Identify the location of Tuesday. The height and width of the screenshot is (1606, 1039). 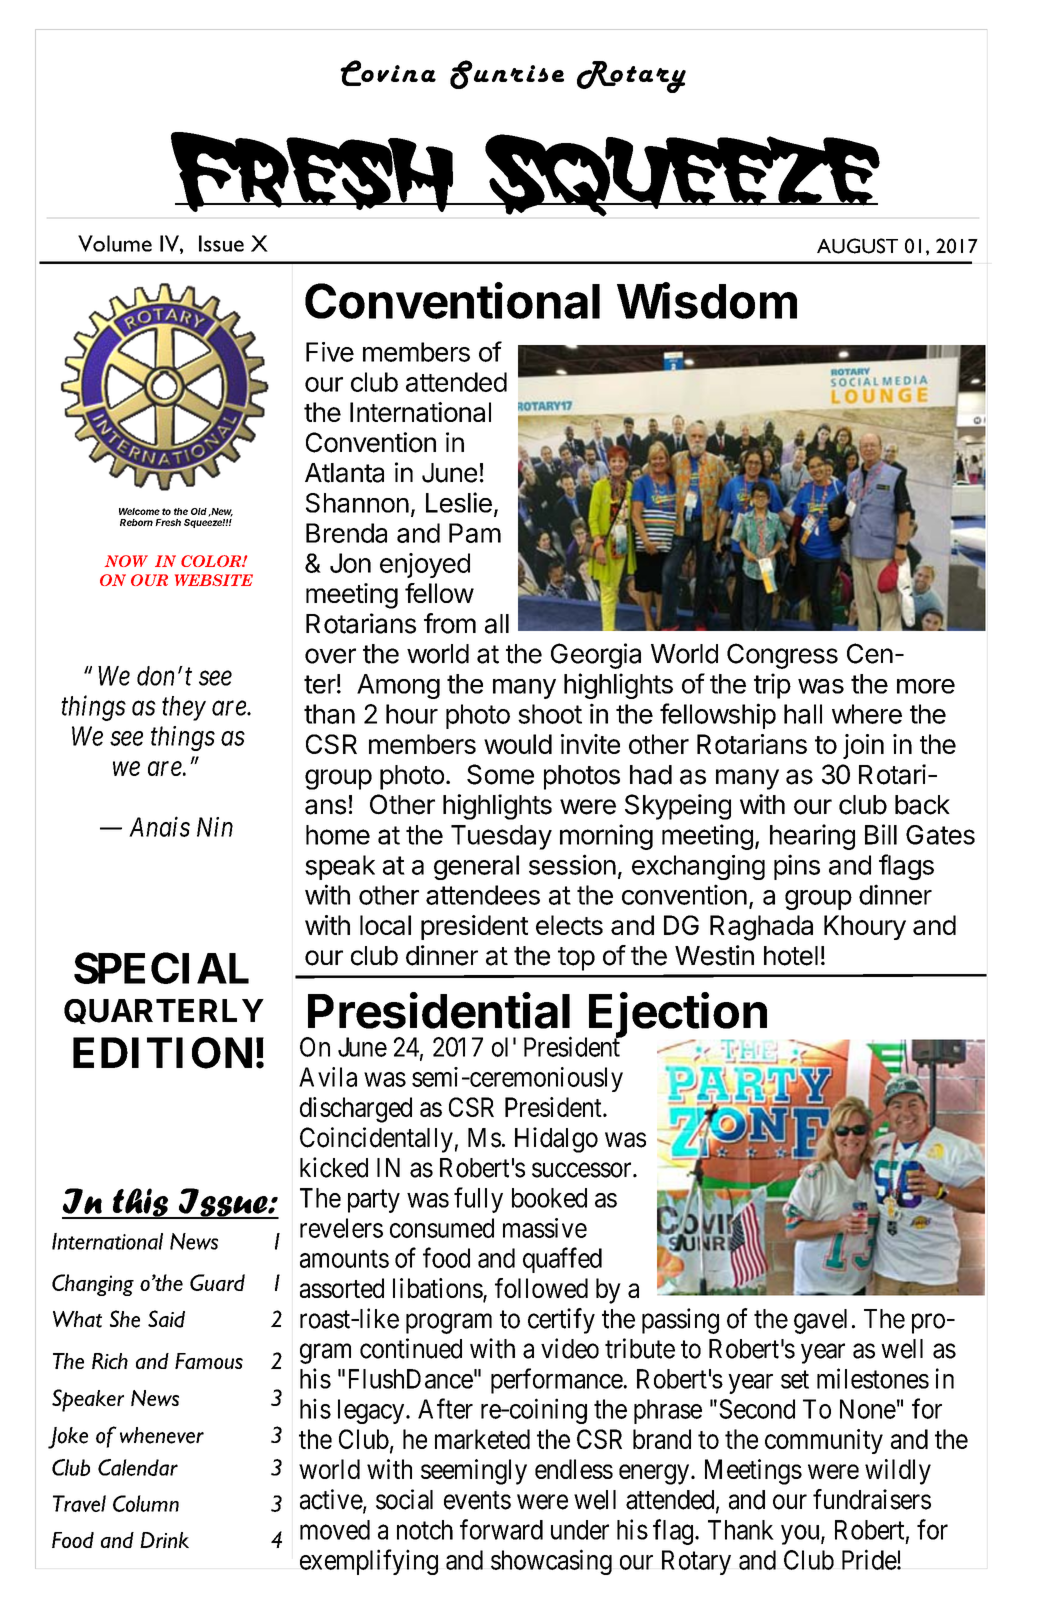
(501, 837).
